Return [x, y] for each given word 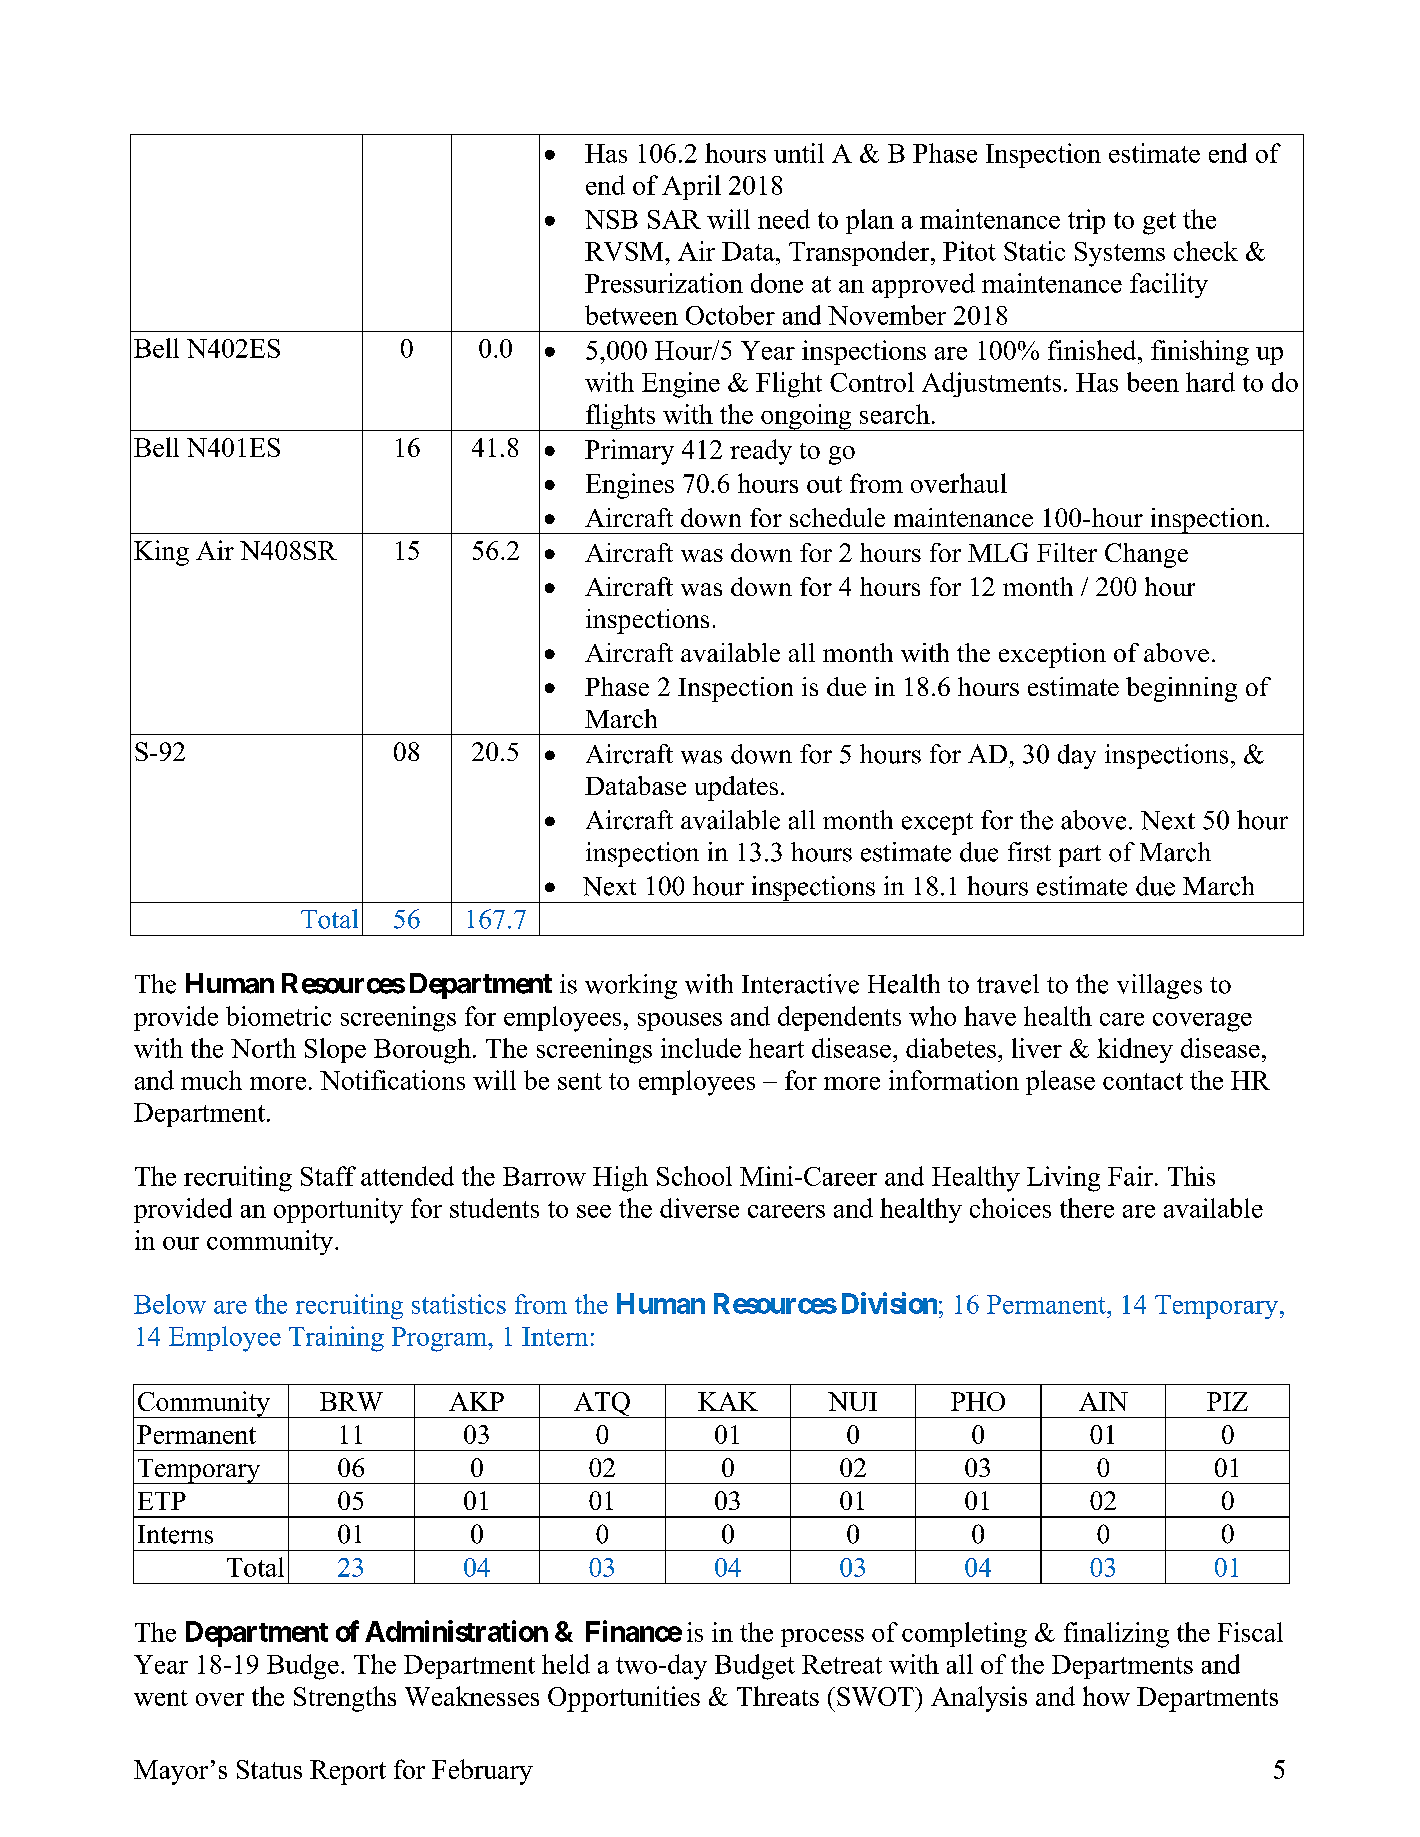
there [1087, 1208]
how [1106, 1696]
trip [1086, 221]
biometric [278, 1016]
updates [736, 788]
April [691, 187]
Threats [778, 1696]
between [631, 315]
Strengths [345, 1699]
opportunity [338, 1211]
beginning [1181, 689]
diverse [699, 1208]
